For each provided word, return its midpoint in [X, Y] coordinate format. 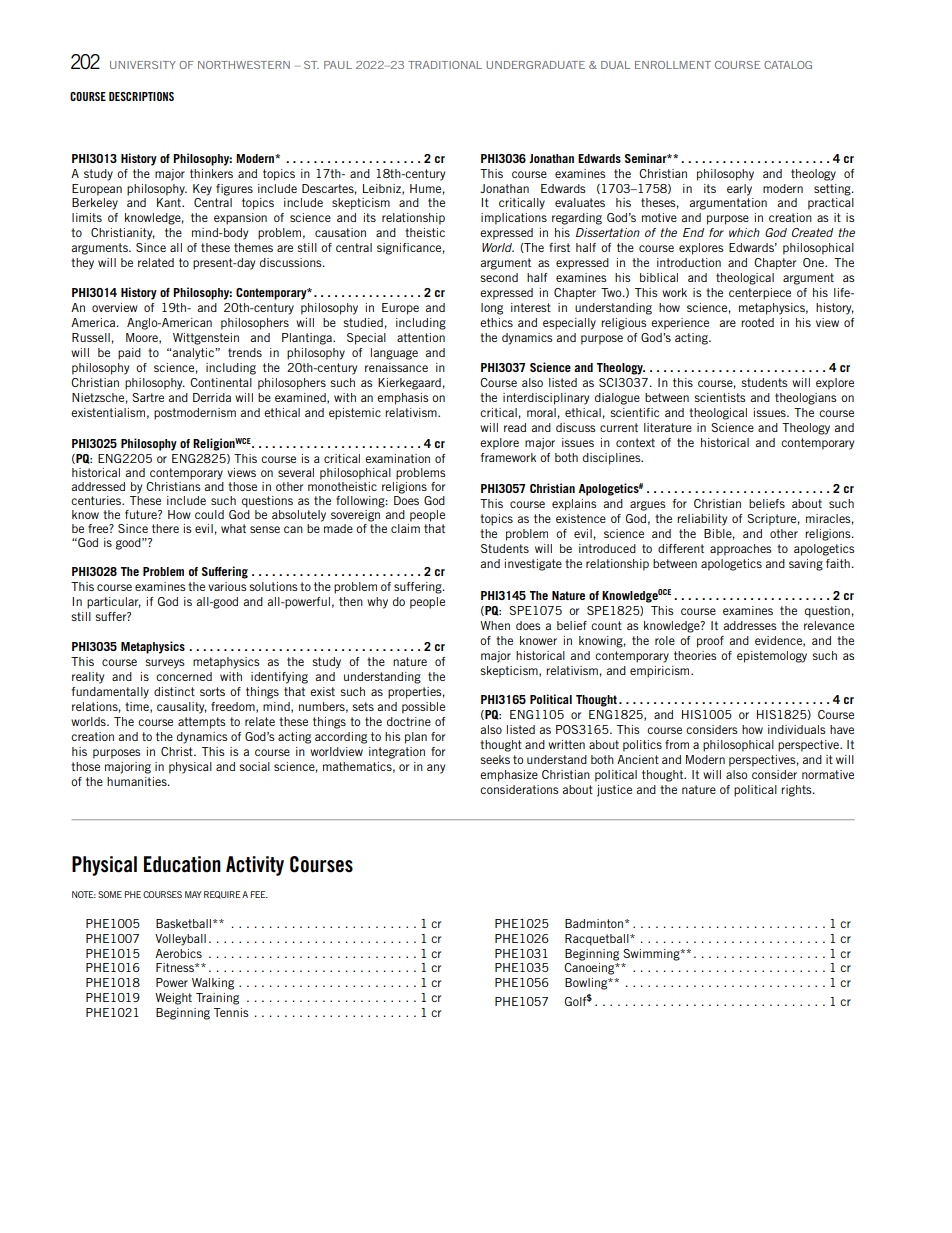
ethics [496, 322]
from [677, 744]
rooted [757, 322]
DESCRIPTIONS [141, 96]
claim [405, 528]
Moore [143, 338]
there [165, 528]
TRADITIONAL [445, 65]
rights [797, 791]
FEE [259, 894]
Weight [173, 999]
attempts [202, 723]
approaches [741, 550]
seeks [495, 759]
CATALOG [788, 65]
